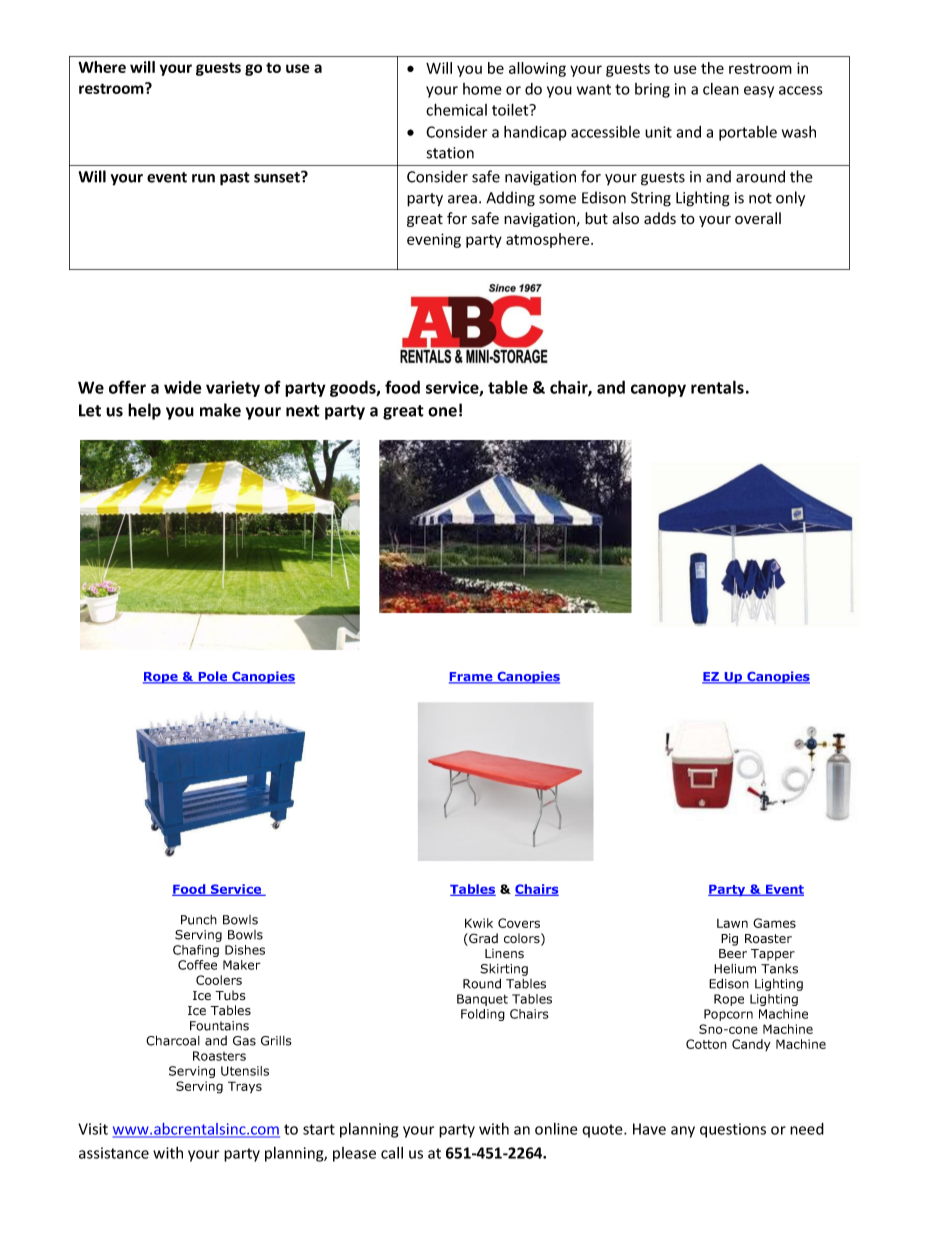 This screenshot has width=952, height=1233. Describe the element at coordinates (213, 677) in the screenshot. I see `Pole` at that location.
